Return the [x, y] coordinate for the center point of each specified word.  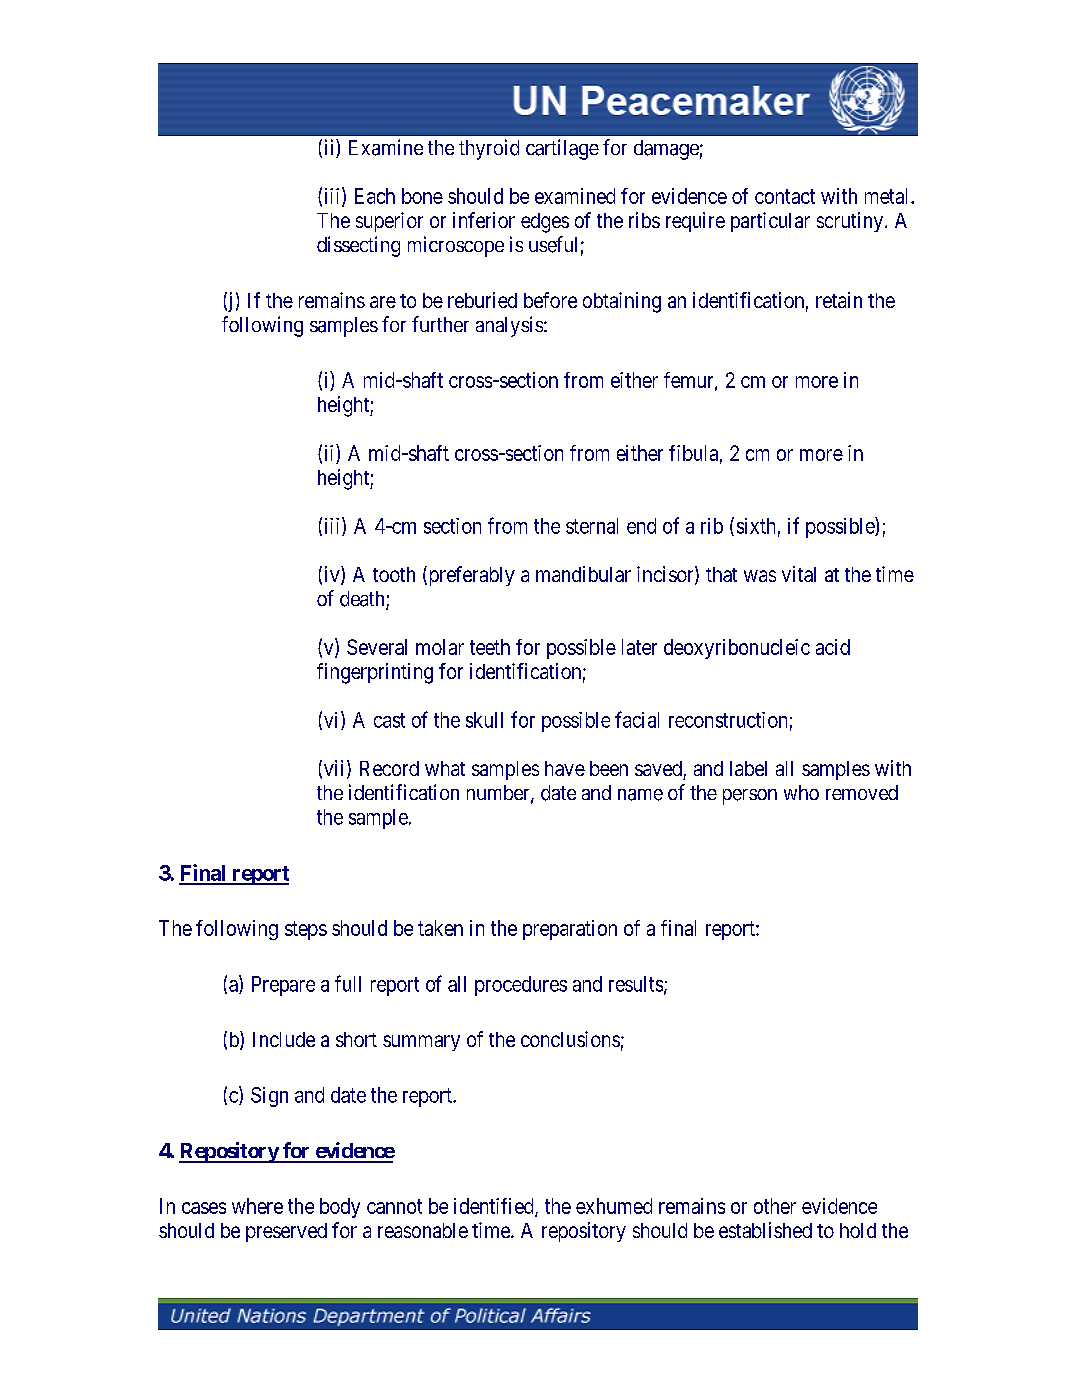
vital [799, 574]
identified [495, 1207]
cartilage [562, 149]
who [801, 792]
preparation [570, 930]
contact [785, 196]
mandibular [583, 574]
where [257, 1206]
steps [306, 930]
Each [375, 196]
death [363, 600]
